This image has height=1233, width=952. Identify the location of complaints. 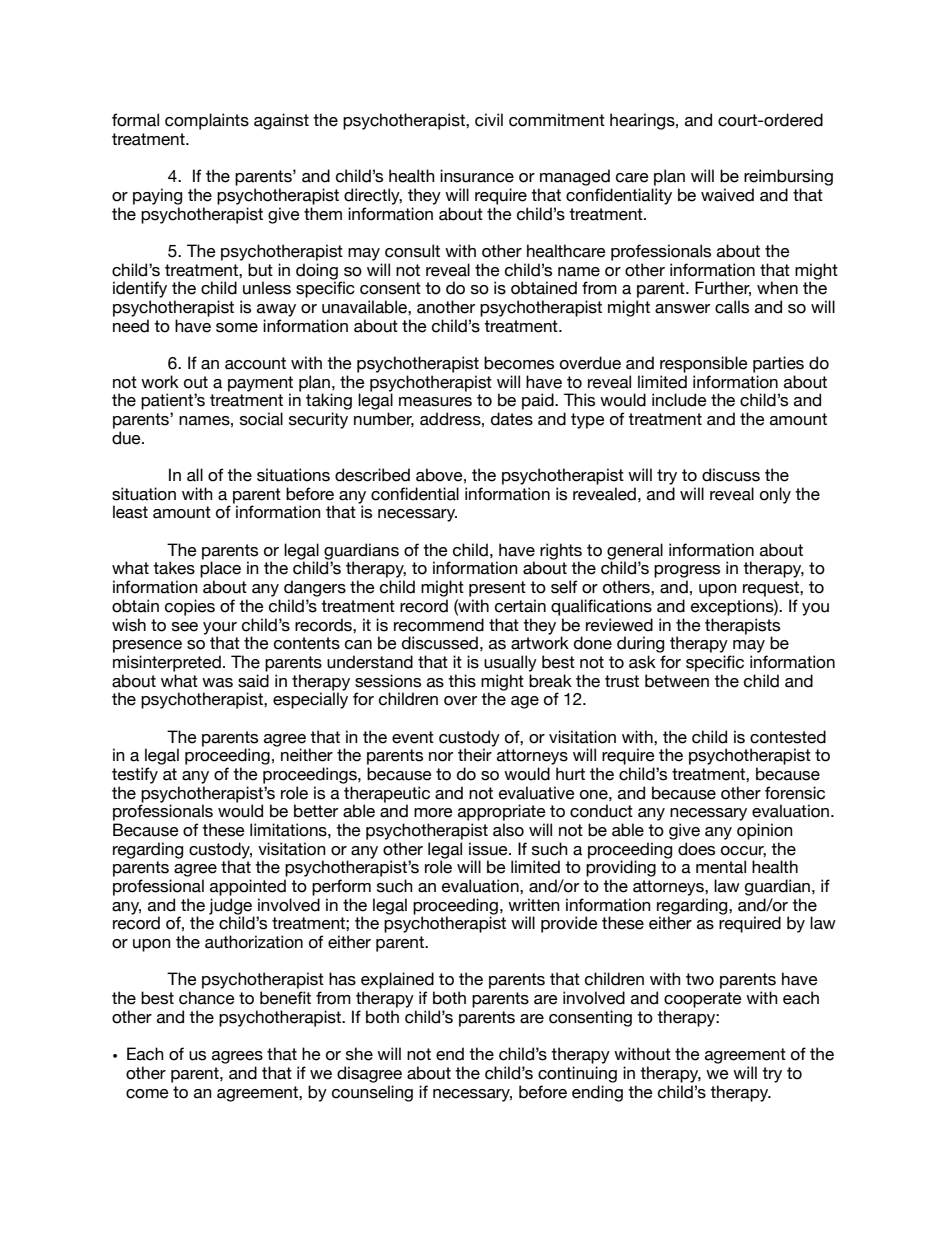
(207, 121).
